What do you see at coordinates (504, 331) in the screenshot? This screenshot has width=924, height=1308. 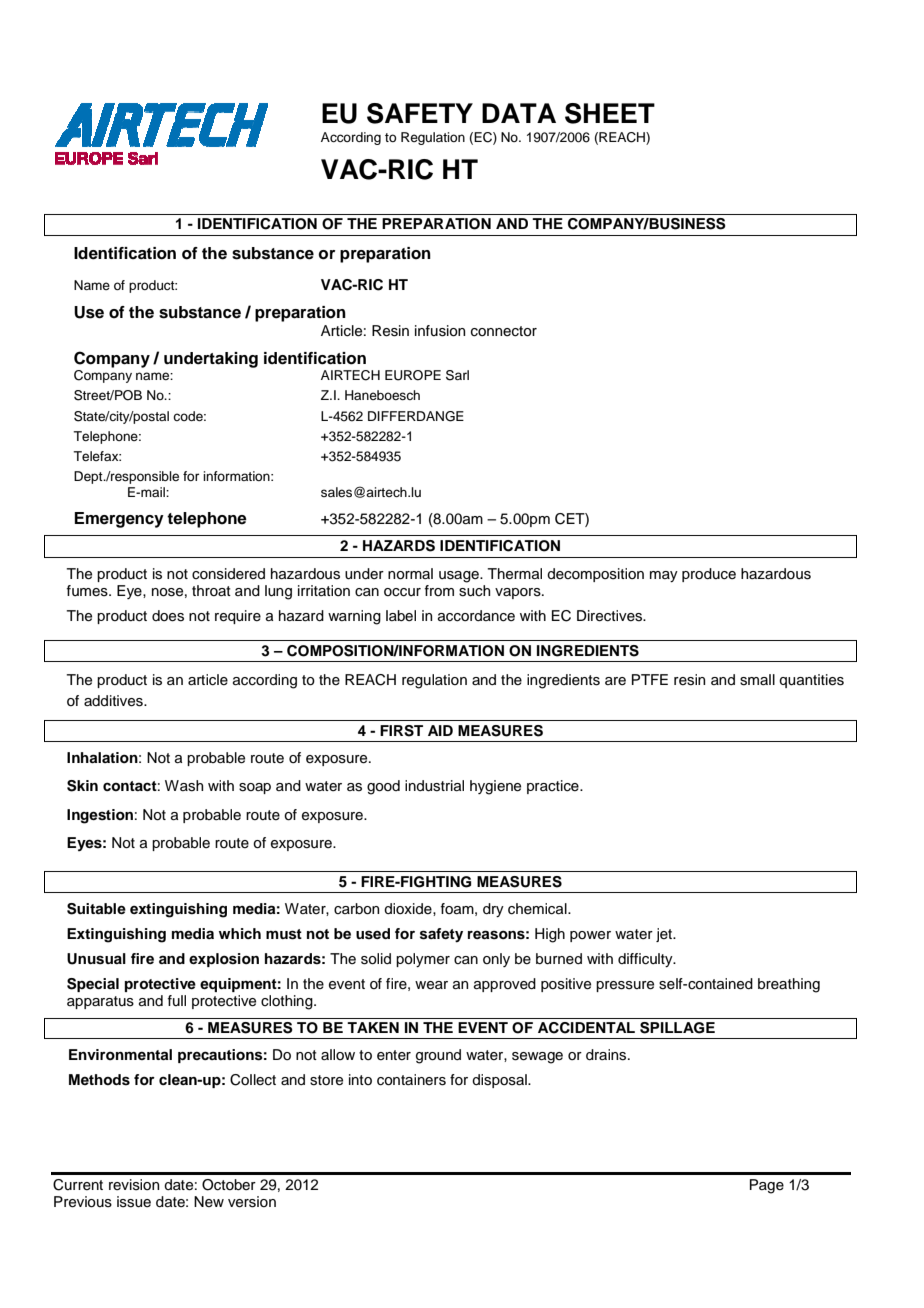 I see `connector` at bounding box center [504, 331].
